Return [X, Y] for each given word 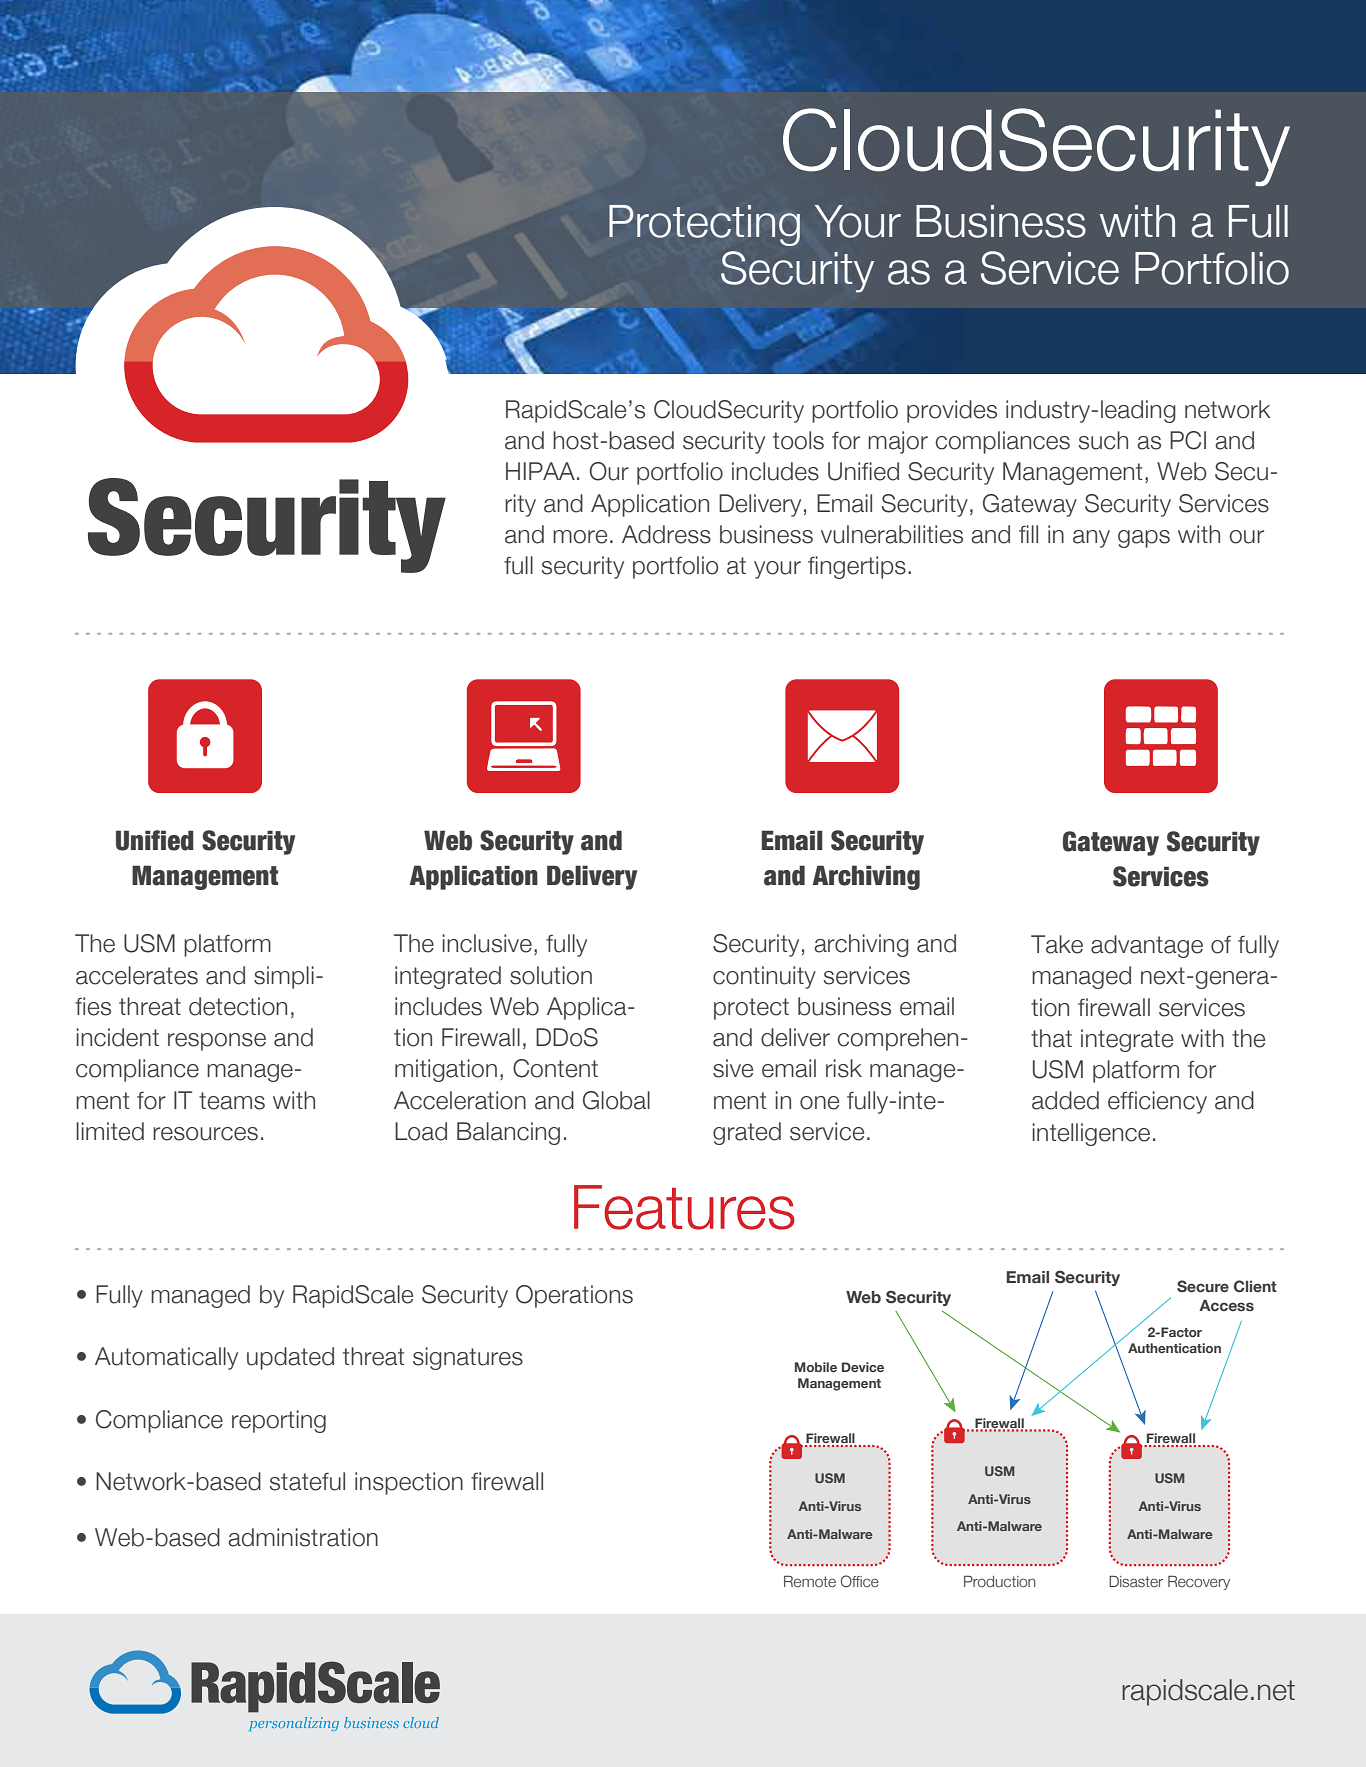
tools [798, 440]
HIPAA [540, 471]
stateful [307, 1481]
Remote [810, 1581]
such [1103, 440]
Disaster [1136, 1581]
